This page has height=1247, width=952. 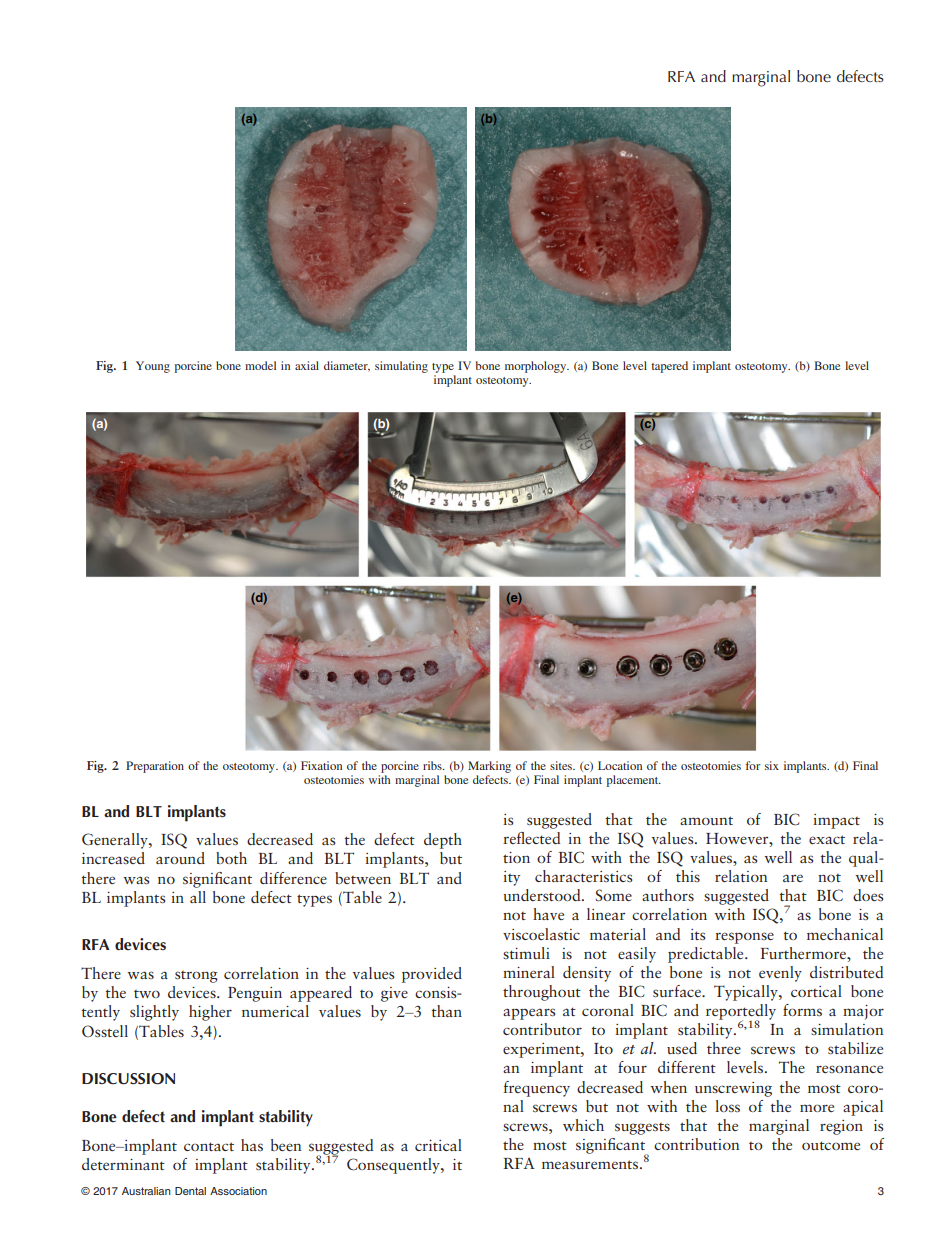 What do you see at coordinates (438, 1145) in the page?
I see `critical` at bounding box center [438, 1145].
